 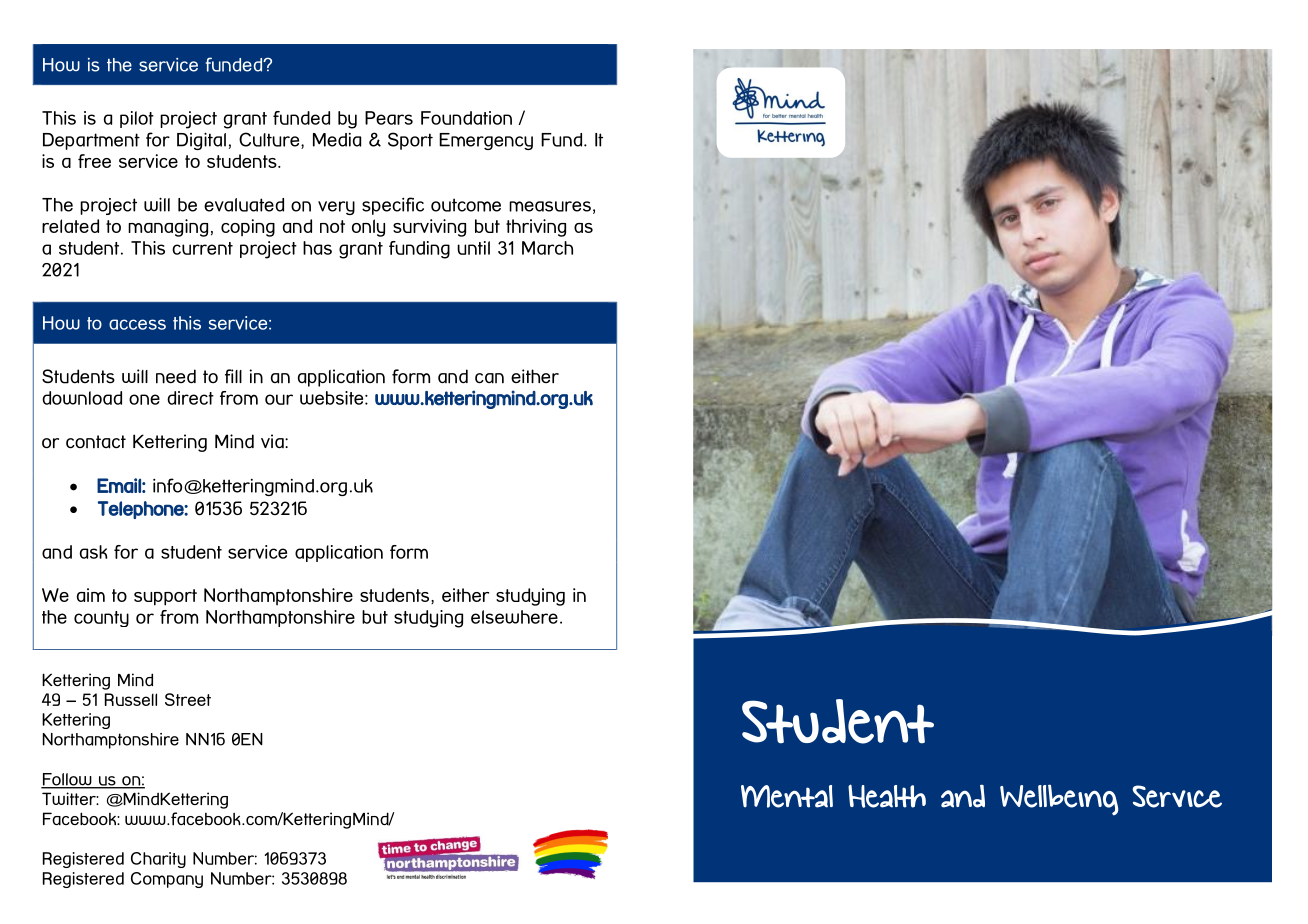 What do you see at coordinates (887, 796) in the screenshot?
I see `Health` at bounding box center [887, 796].
